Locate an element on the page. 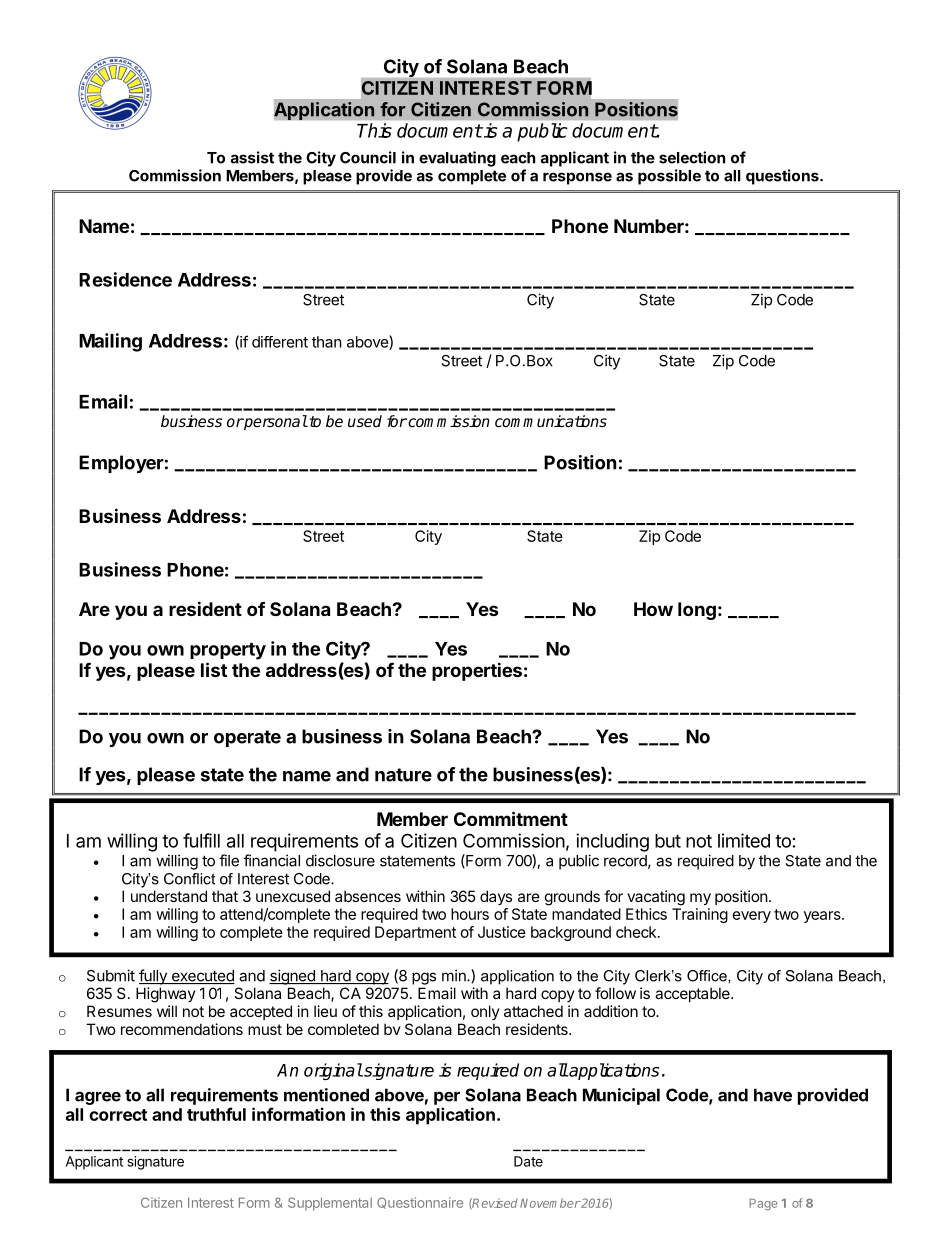 Image resolution: width=952 pixels, height=1233 pixels. long is located at coordinates (697, 611).
